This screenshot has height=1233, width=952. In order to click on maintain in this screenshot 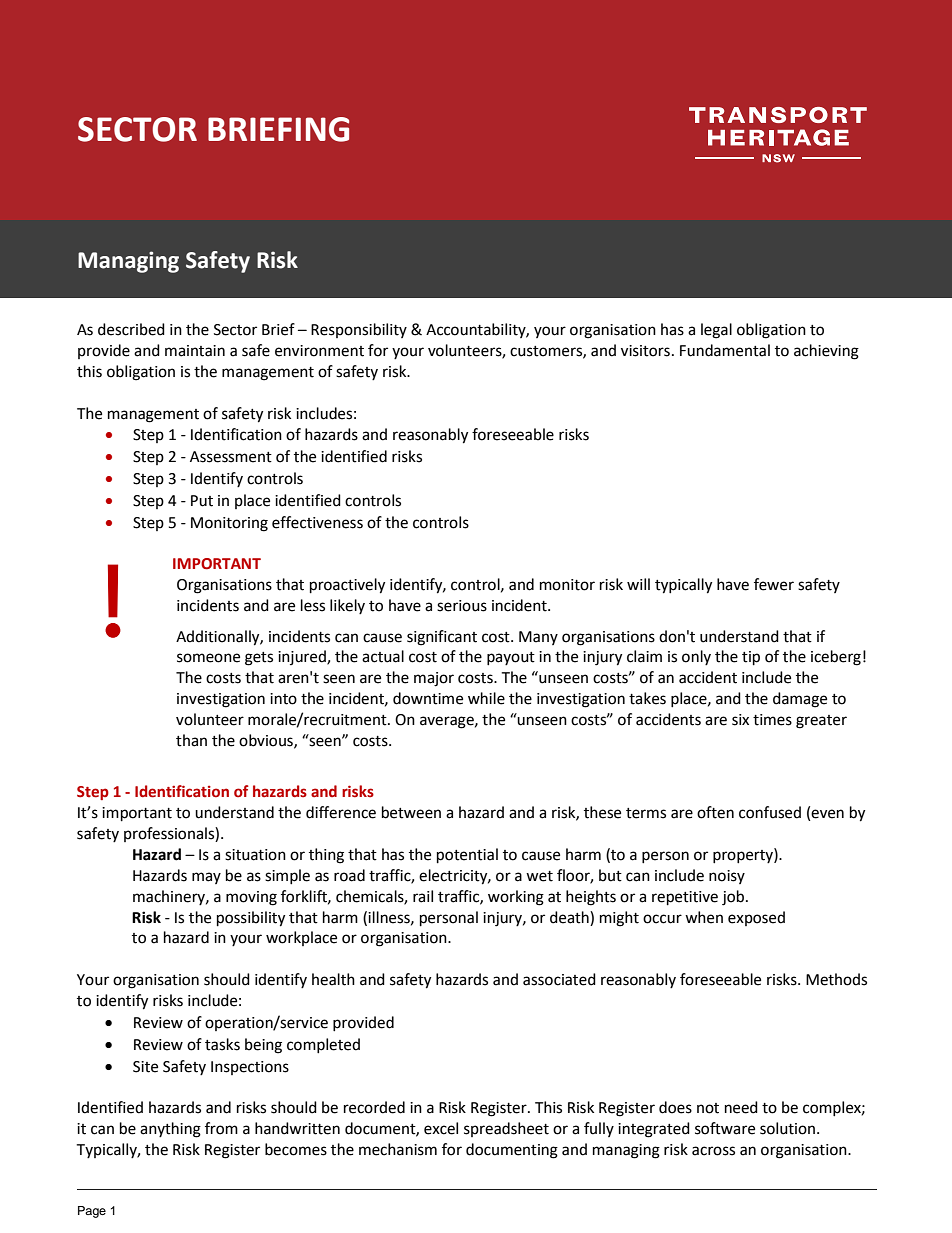, I will do `click(195, 351)`.
